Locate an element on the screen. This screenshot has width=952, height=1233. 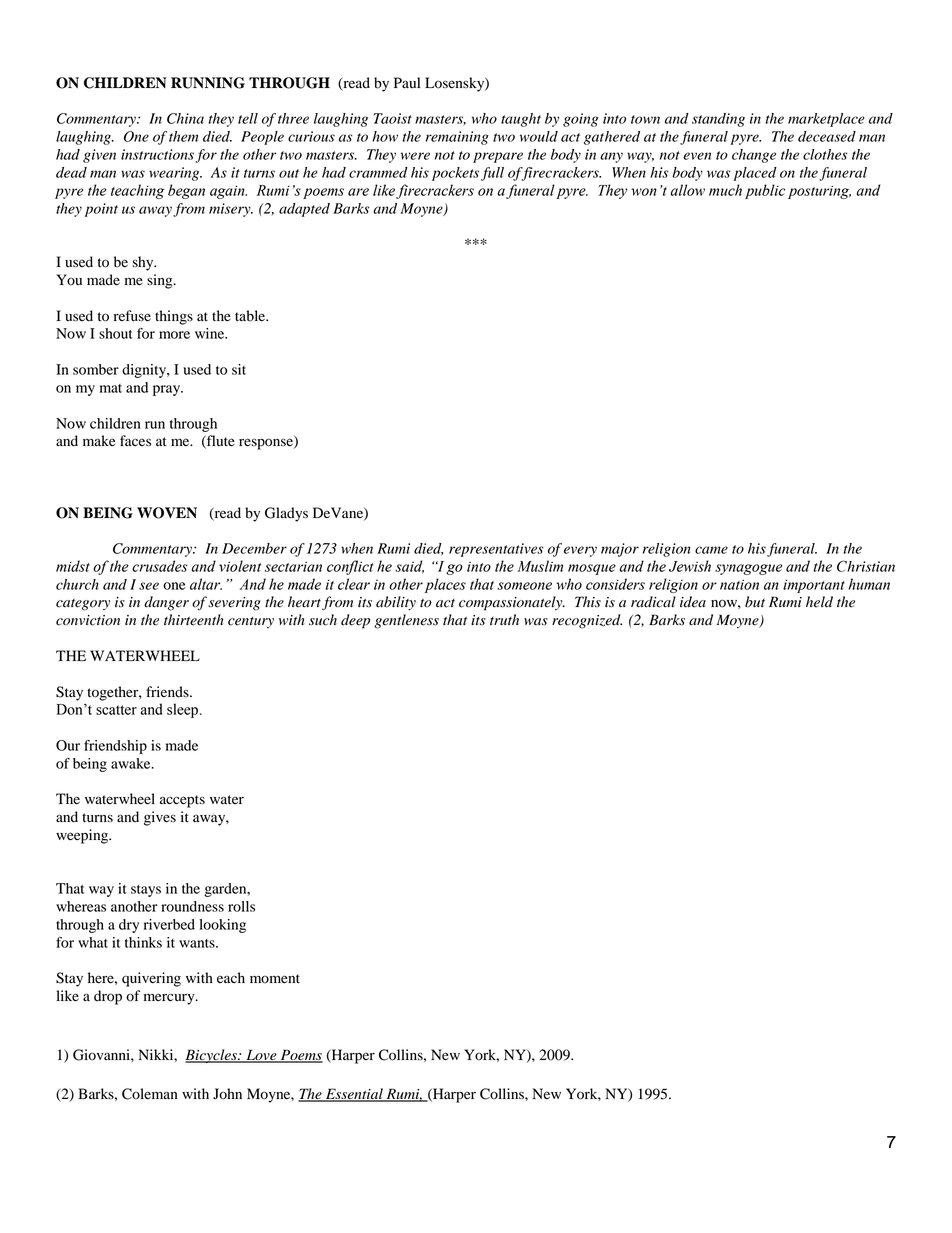
gives is located at coordinates (160, 818).
